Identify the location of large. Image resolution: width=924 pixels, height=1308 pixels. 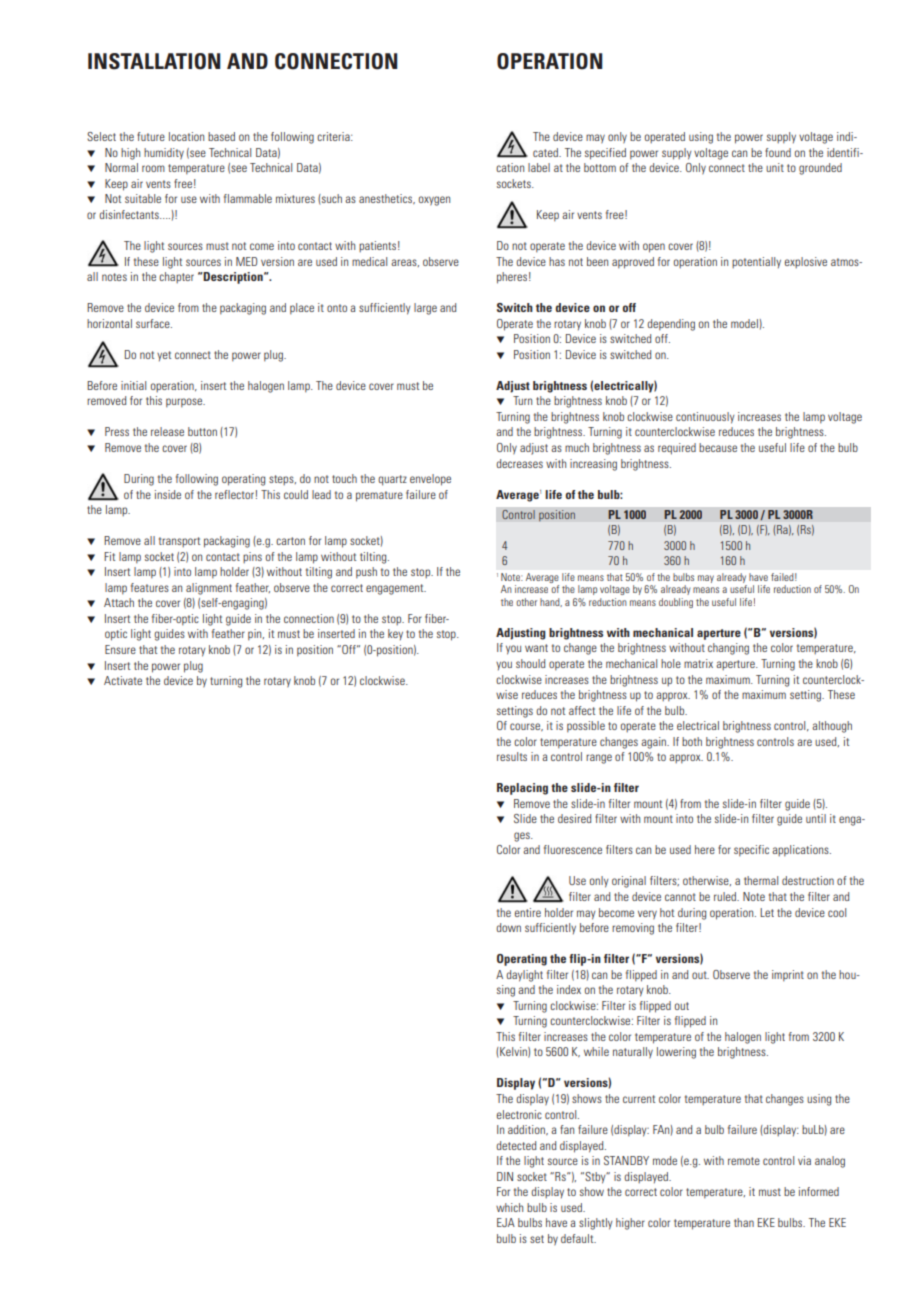
(425, 309).
